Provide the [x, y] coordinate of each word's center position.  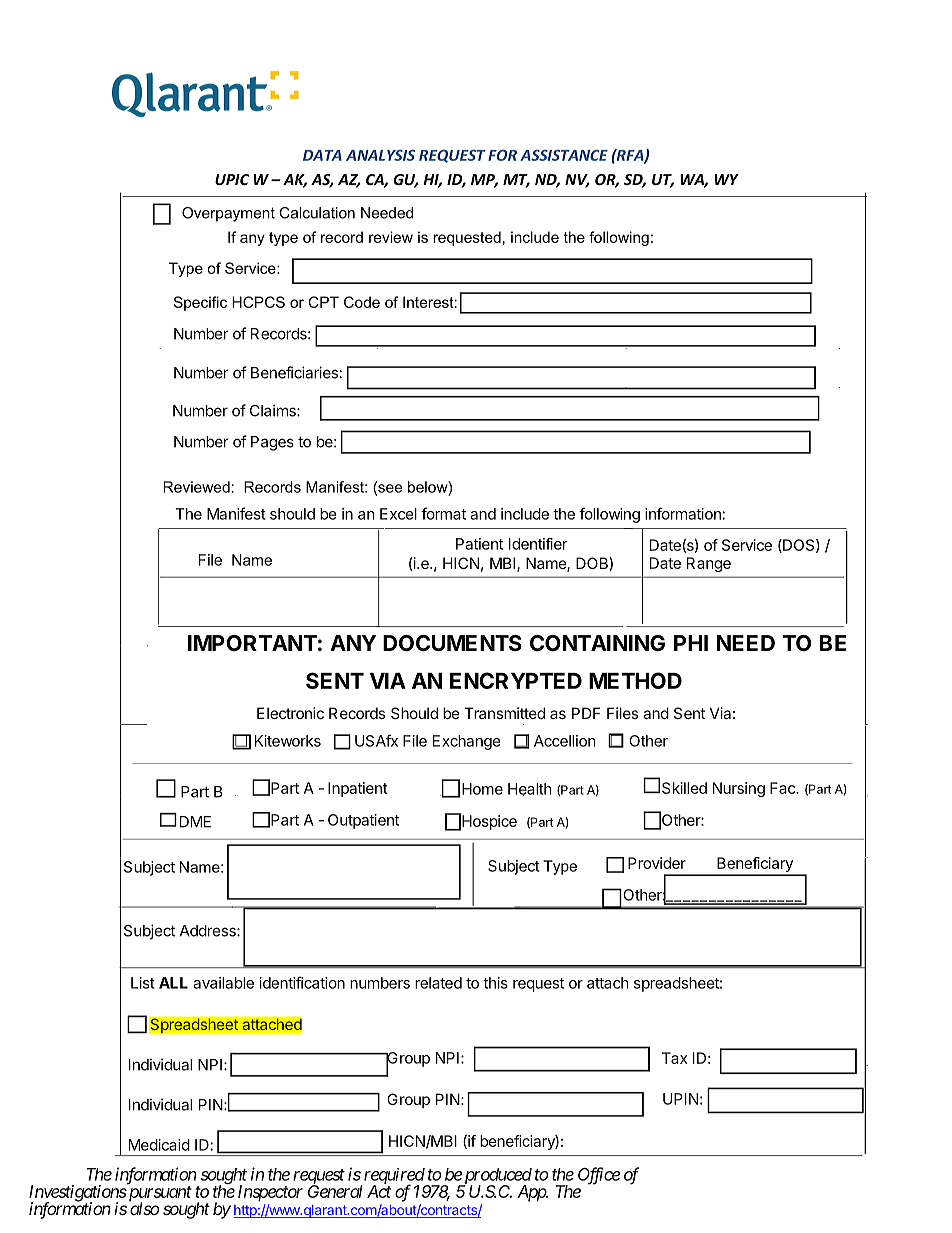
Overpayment [228, 214]
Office [599, 1176]
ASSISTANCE [564, 155]
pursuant [159, 1195]
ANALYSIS [380, 155]
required [394, 1177]
